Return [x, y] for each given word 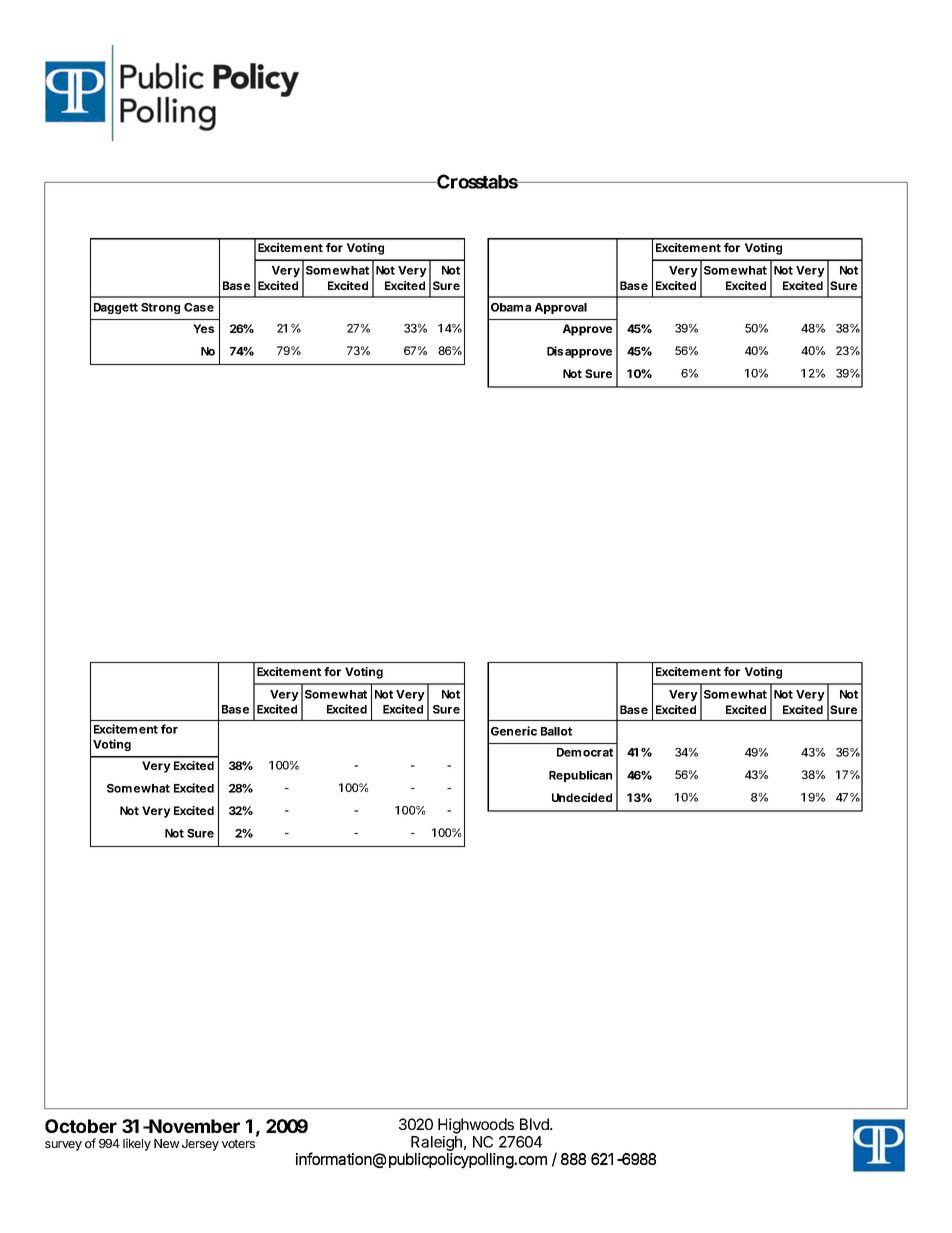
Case [199, 307]
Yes [203, 328]
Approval [561, 308]
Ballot [556, 731]
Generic [514, 731]
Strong [160, 308]
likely [137, 1144]
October [81, 1126]
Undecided [582, 797]
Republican [580, 776]
